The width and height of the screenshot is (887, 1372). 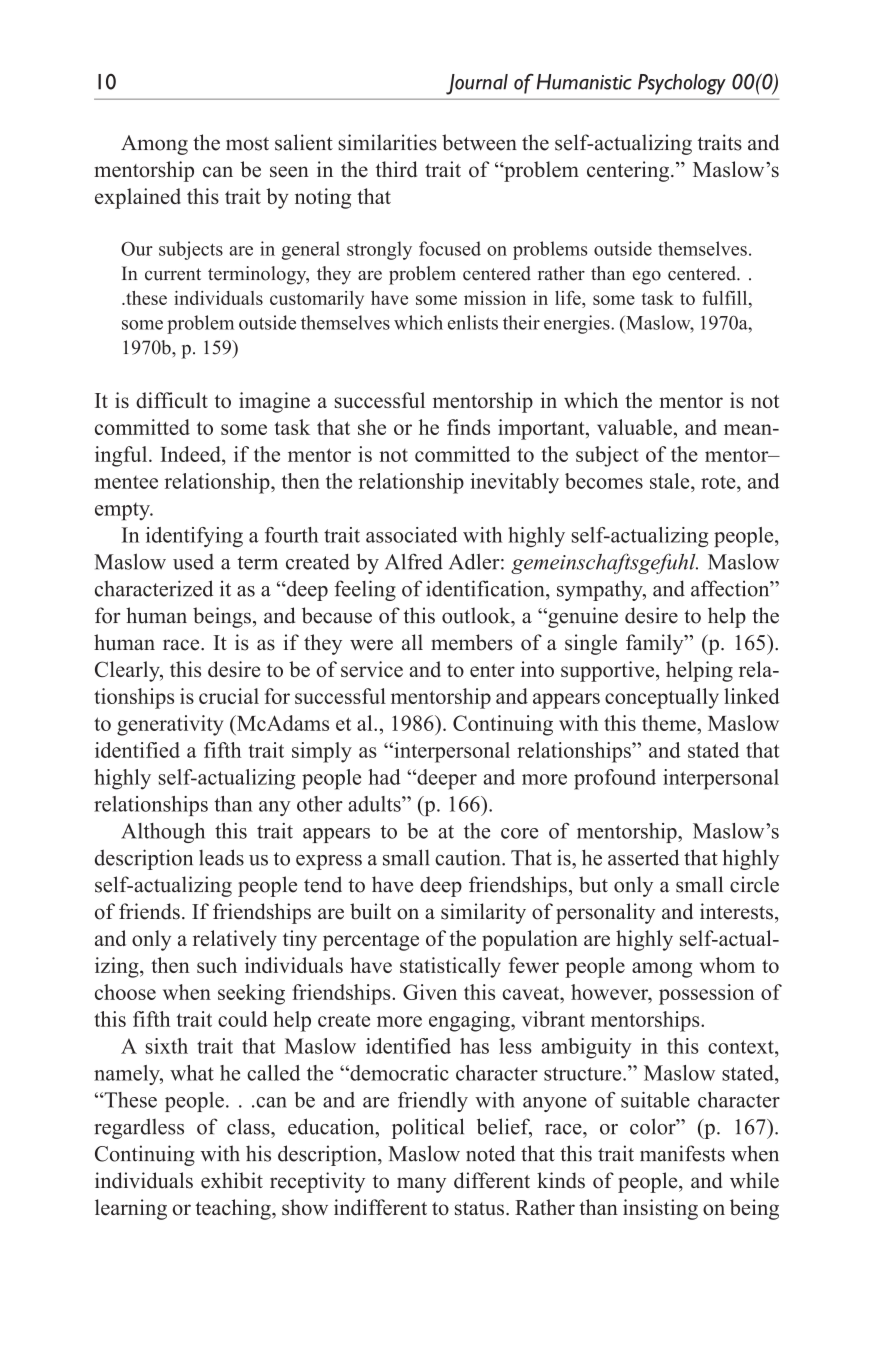 I want to click on caution, so click(x=469, y=857).
